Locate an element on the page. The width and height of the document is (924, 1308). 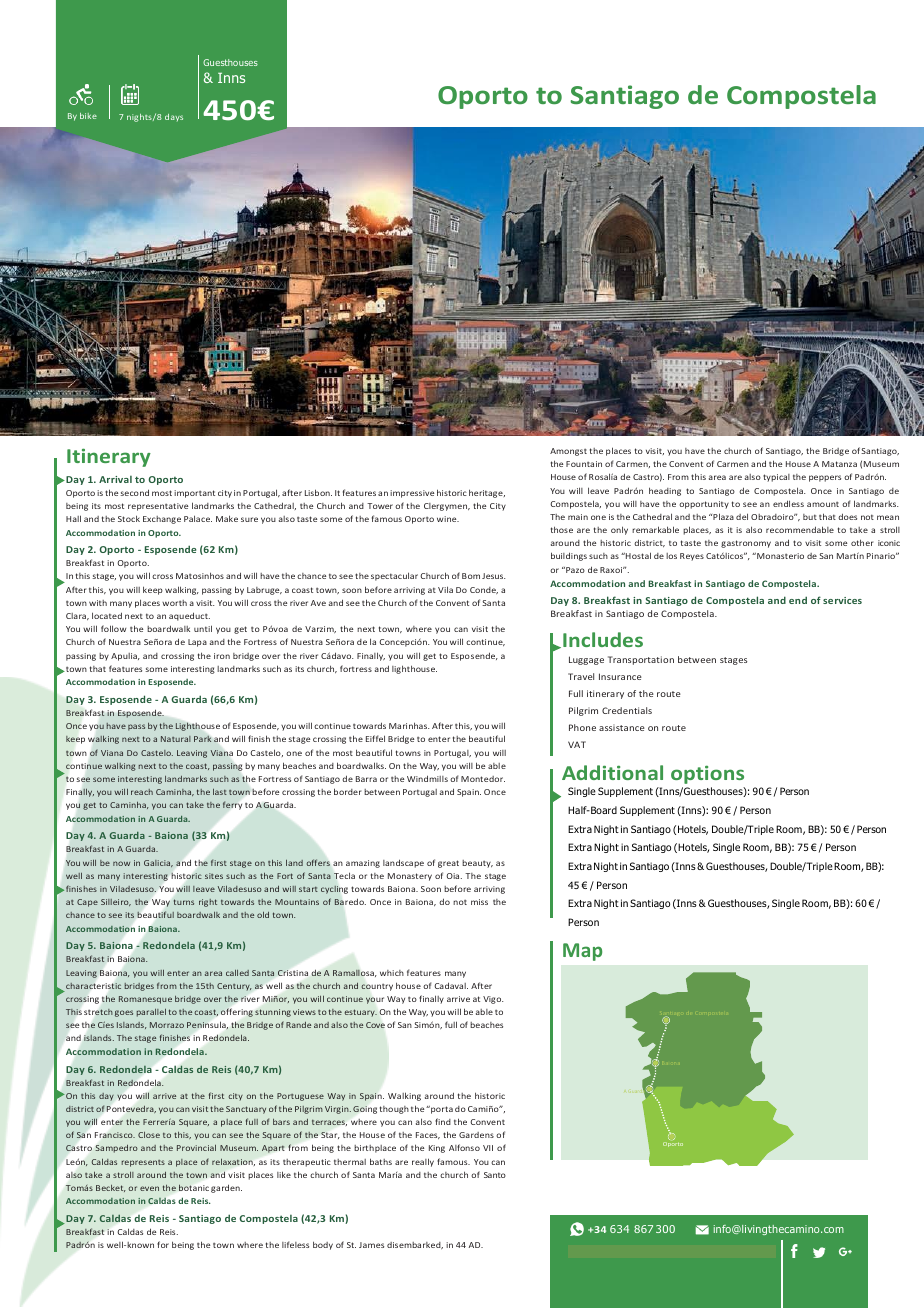
Matanza is located at coordinates (839, 464).
